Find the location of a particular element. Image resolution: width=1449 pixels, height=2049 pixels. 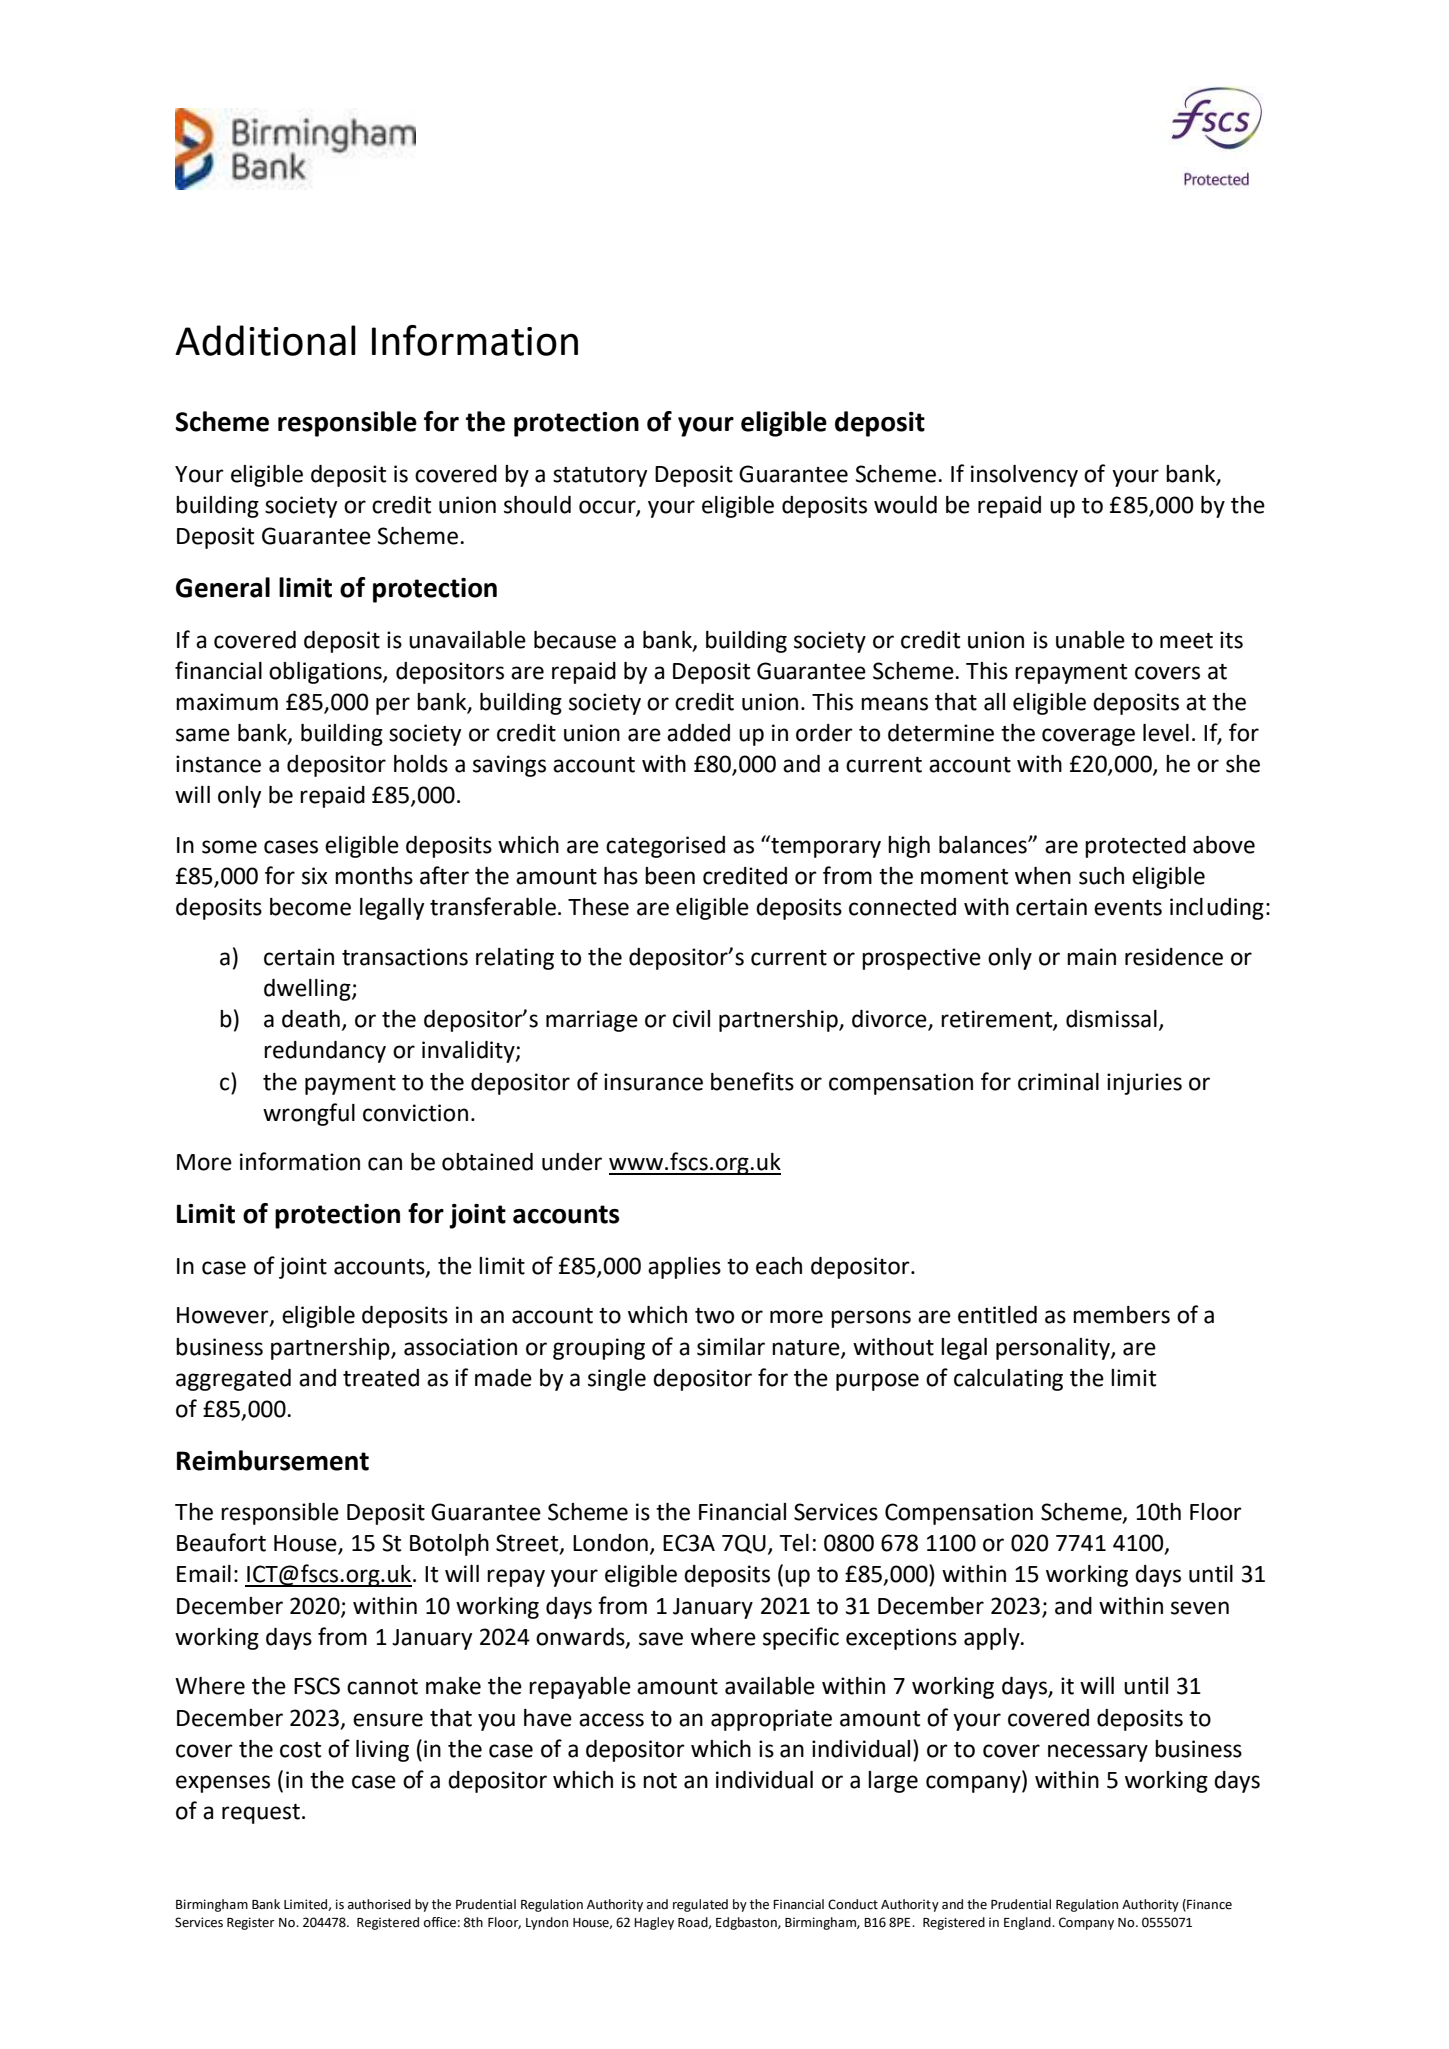

wrongful is located at coordinates (309, 1114).
